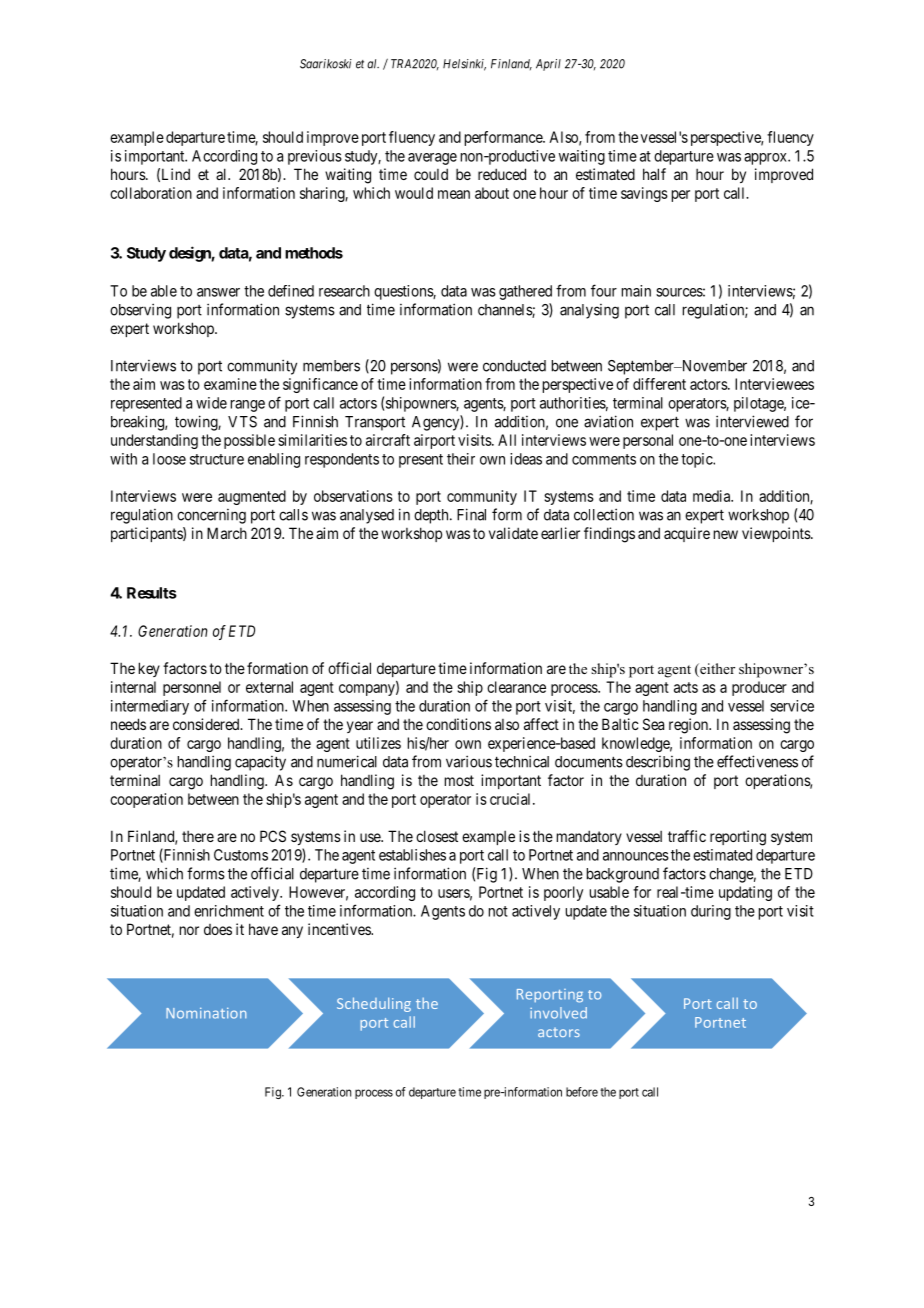 This screenshot has height=1308, width=924. What do you see at coordinates (374, 1004) in the screenshot?
I see `Scheduling` at bounding box center [374, 1004].
